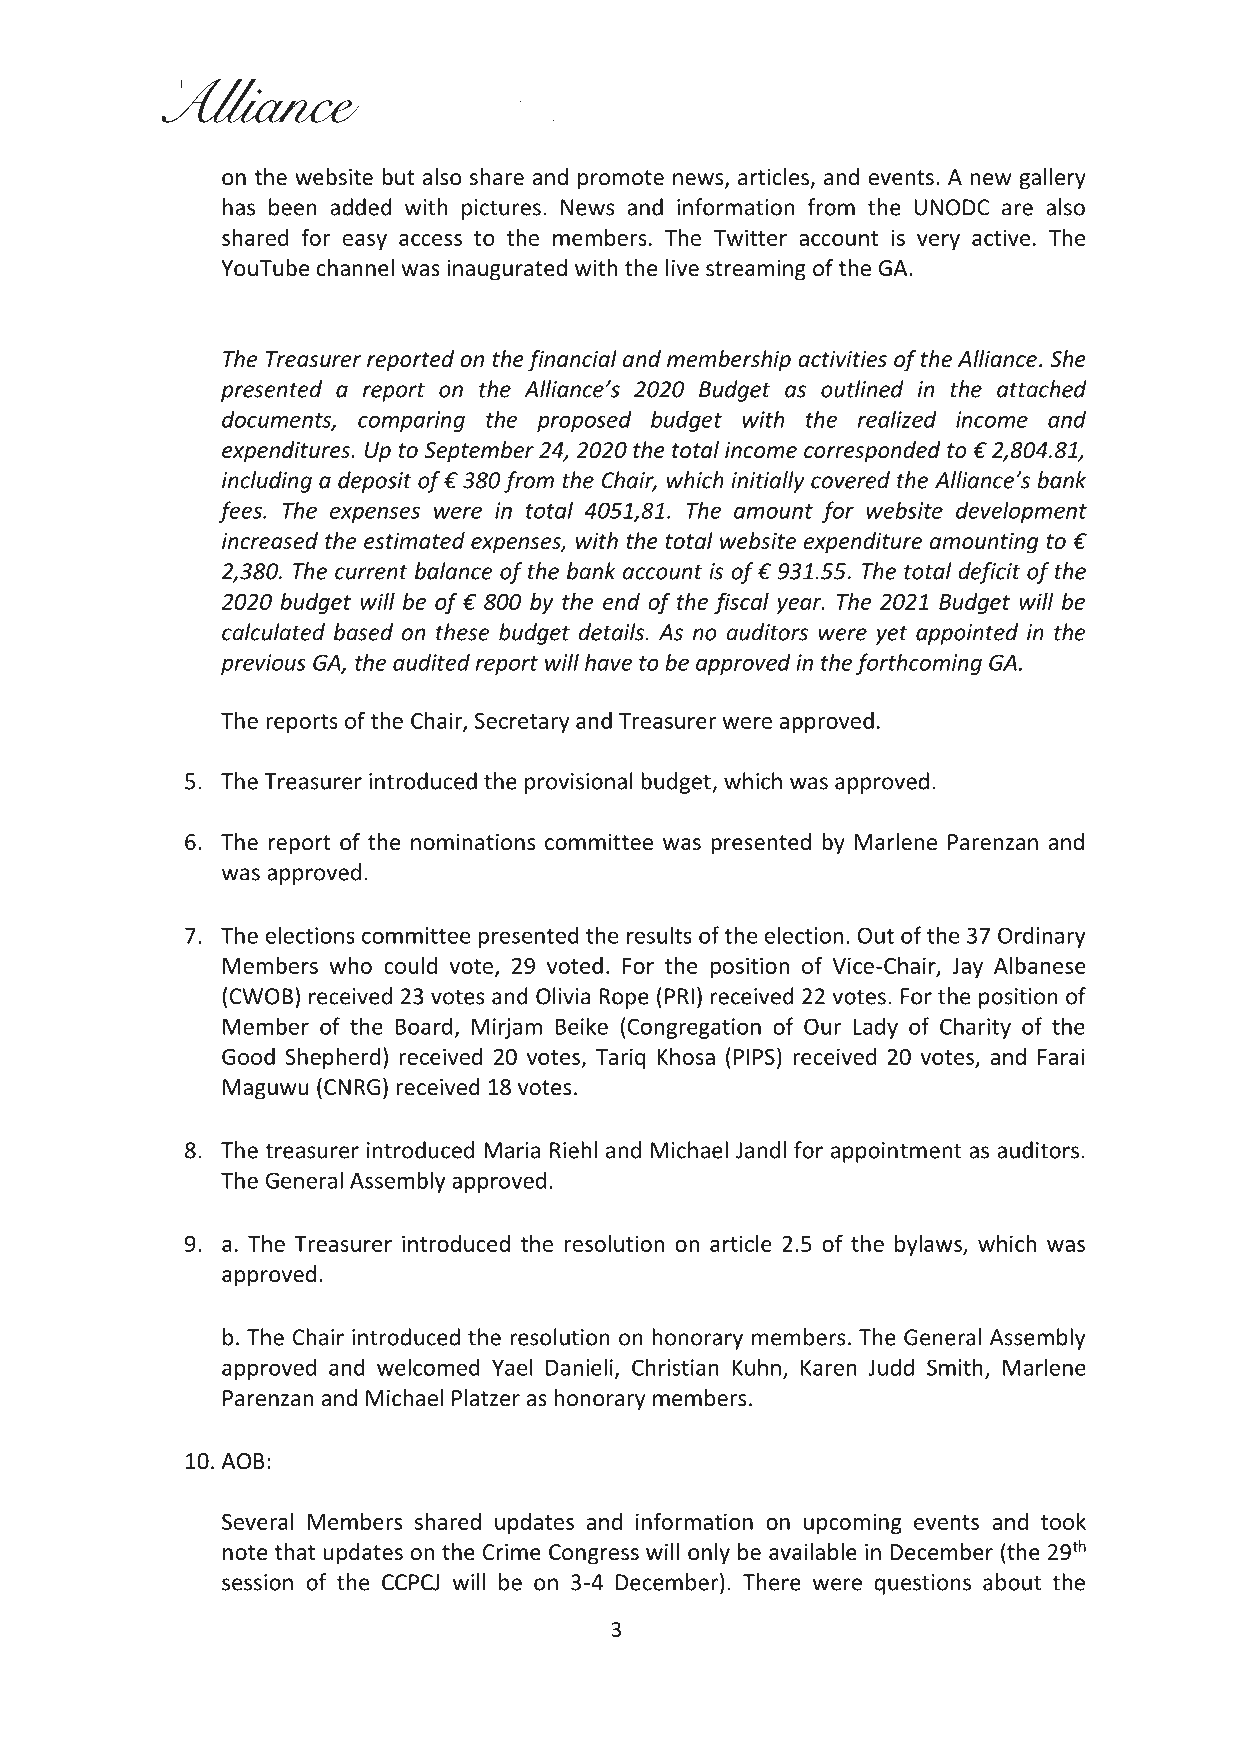  I want to click on promote, so click(621, 180).
